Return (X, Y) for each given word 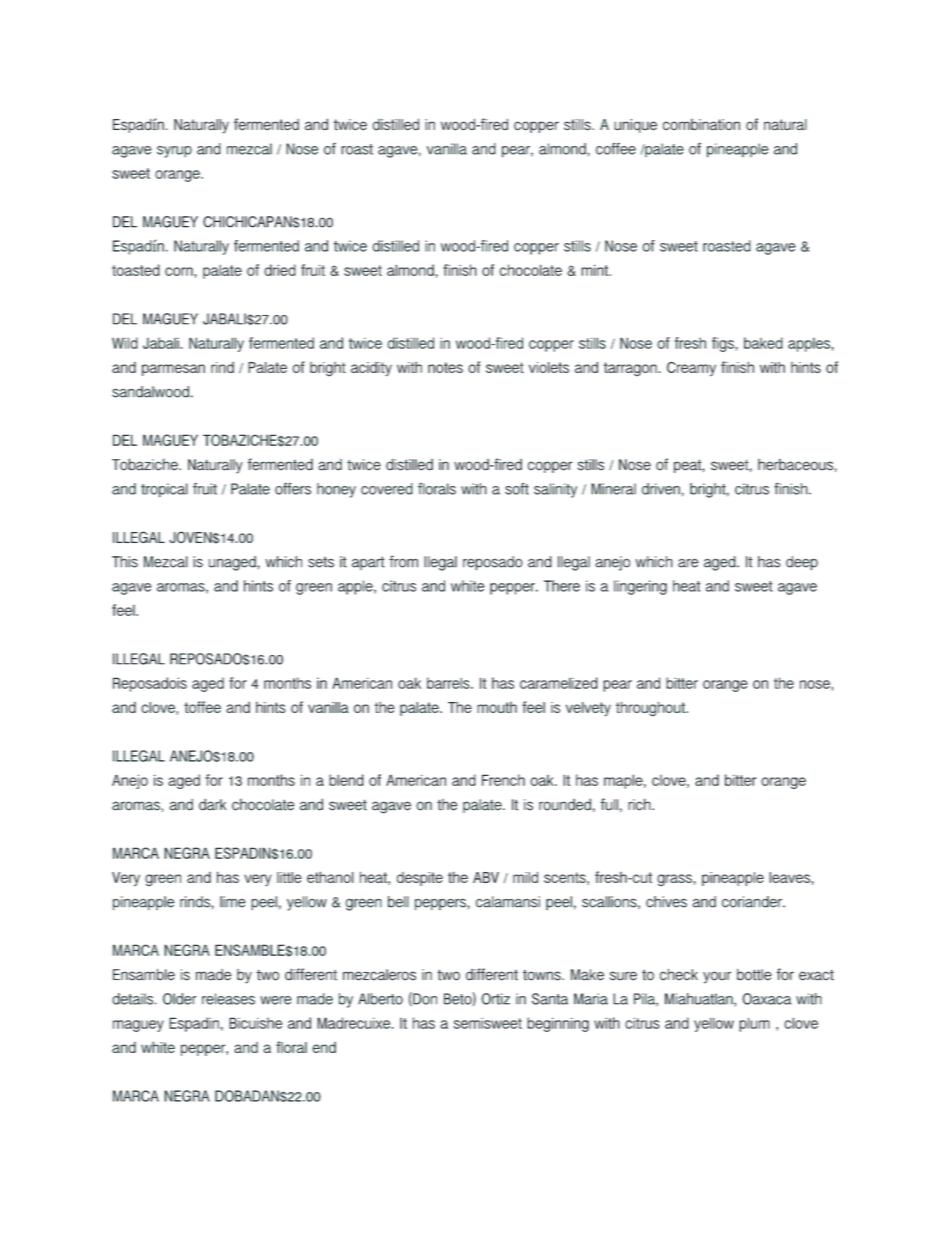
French (503, 780)
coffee (616, 148)
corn (179, 271)
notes (445, 367)
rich (640, 804)
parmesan (173, 370)
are (688, 563)
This (125, 562)
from (403, 561)
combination (701, 125)
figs (724, 344)
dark (212, 804)
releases (228, 999)
